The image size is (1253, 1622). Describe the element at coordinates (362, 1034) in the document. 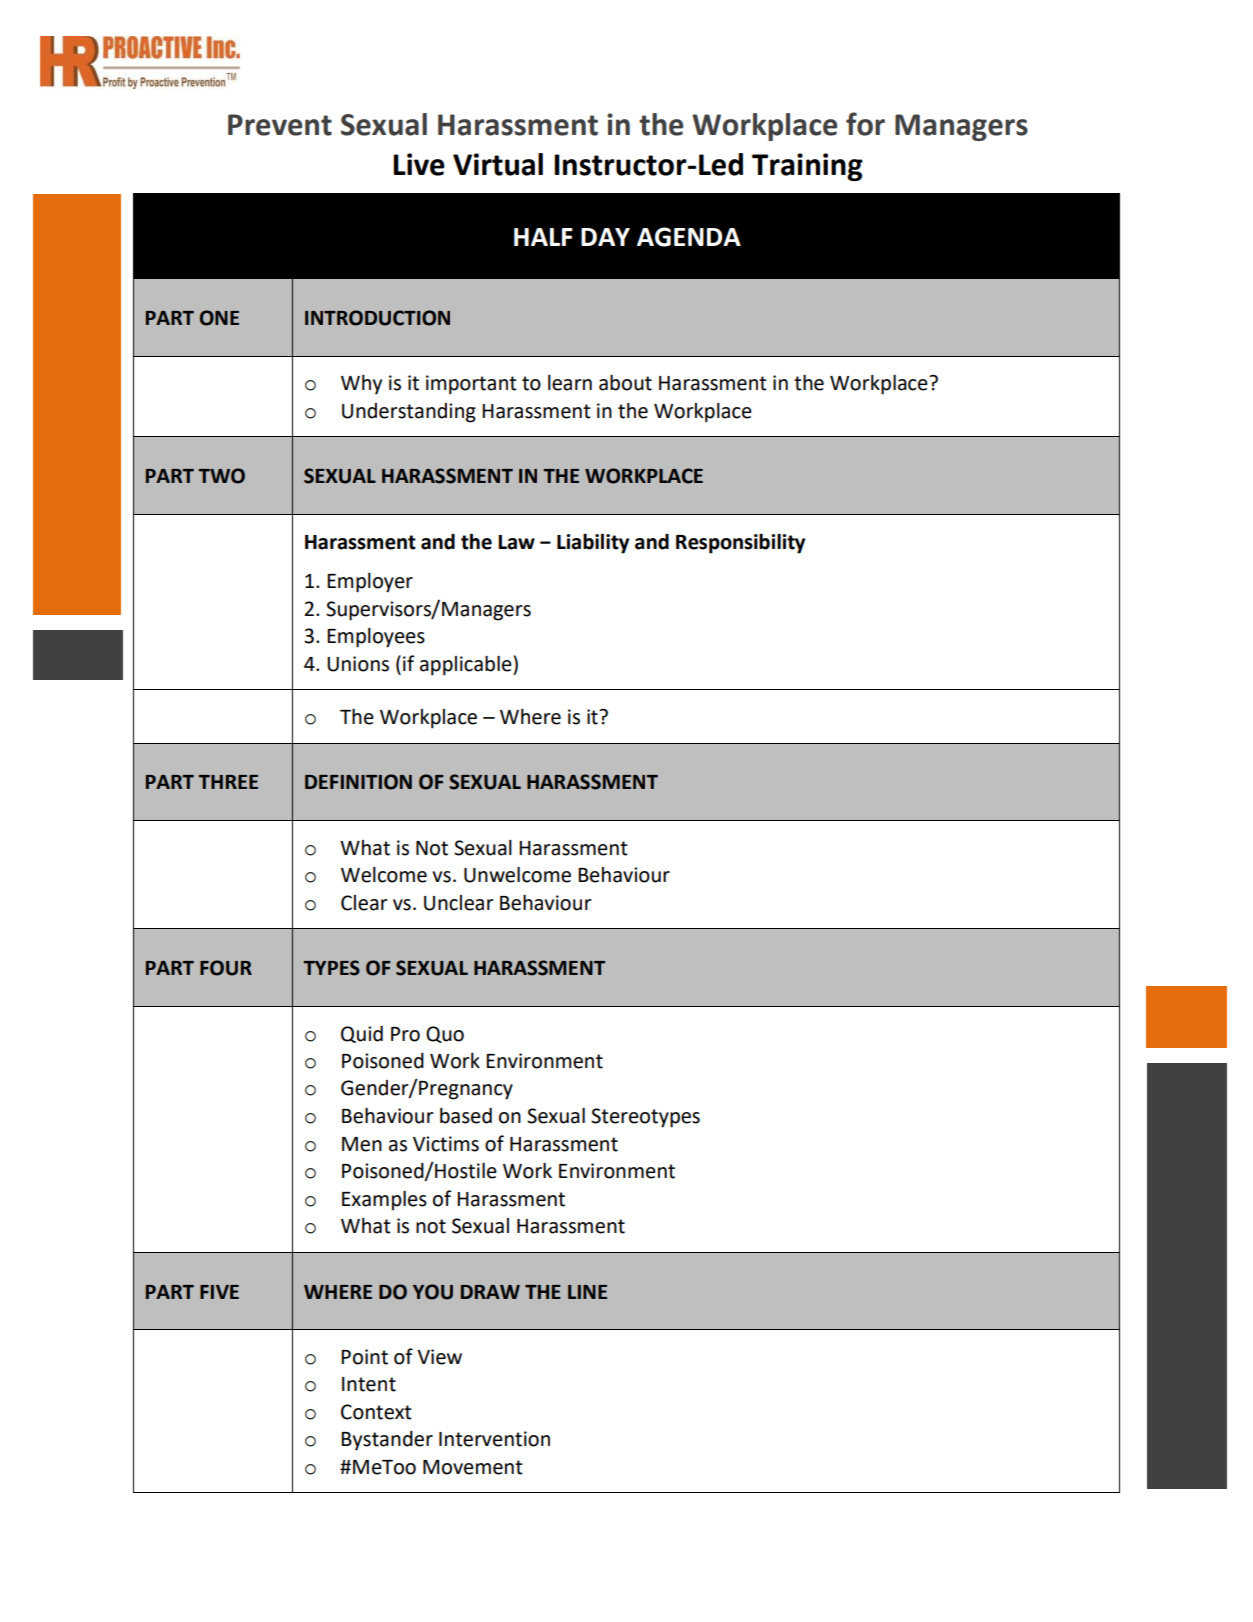

I see `Quid` at that location.
